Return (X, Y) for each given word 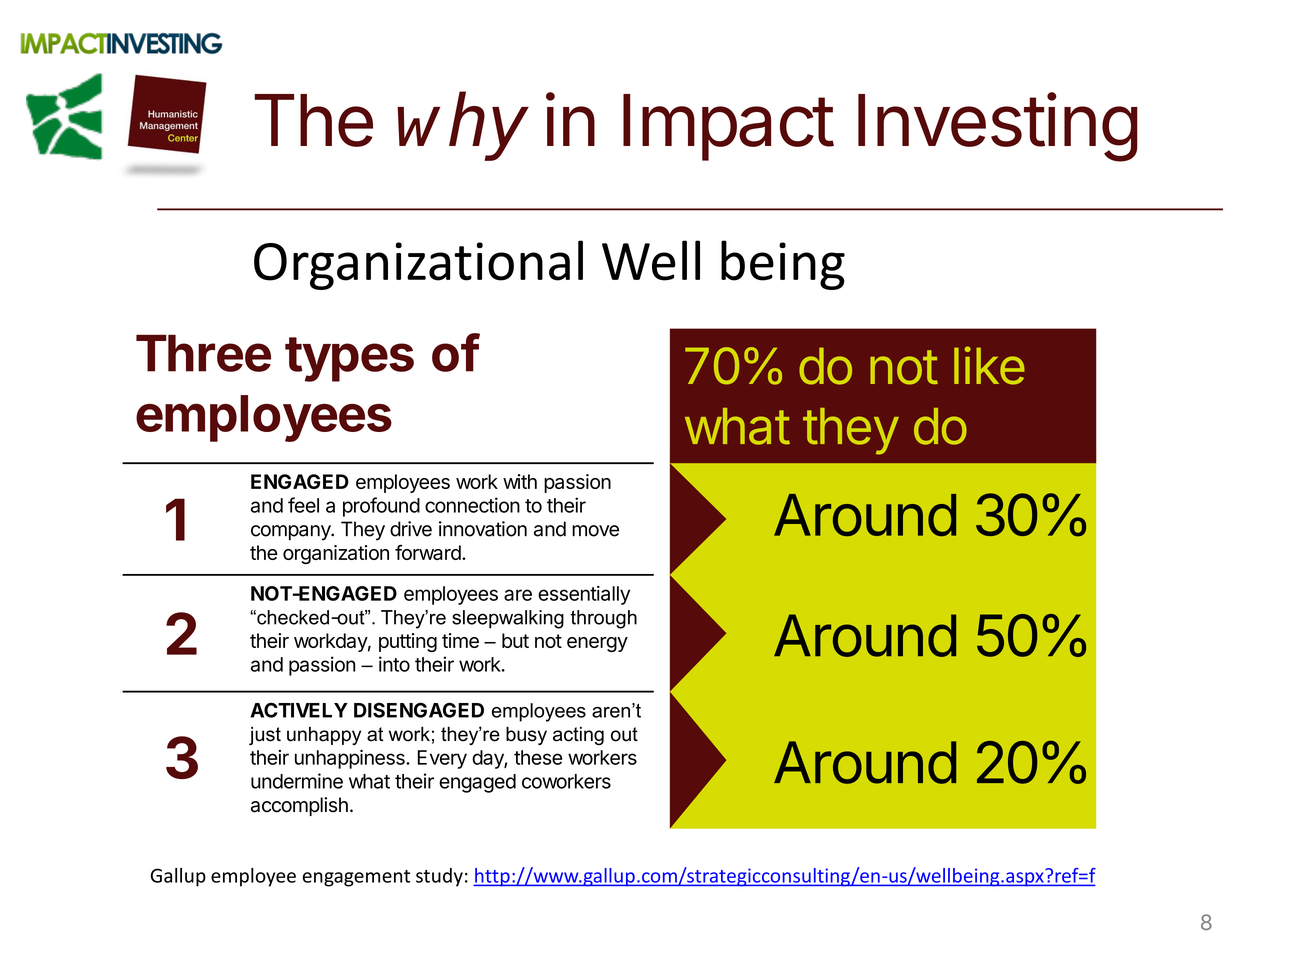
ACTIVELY (299, 710)
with (520, 481)
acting (578, 736)
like (989, 365)
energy (597, 644)
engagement (356, 878)
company (291, 533)
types (349, 359)
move (595, 531)
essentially (584, 595)
